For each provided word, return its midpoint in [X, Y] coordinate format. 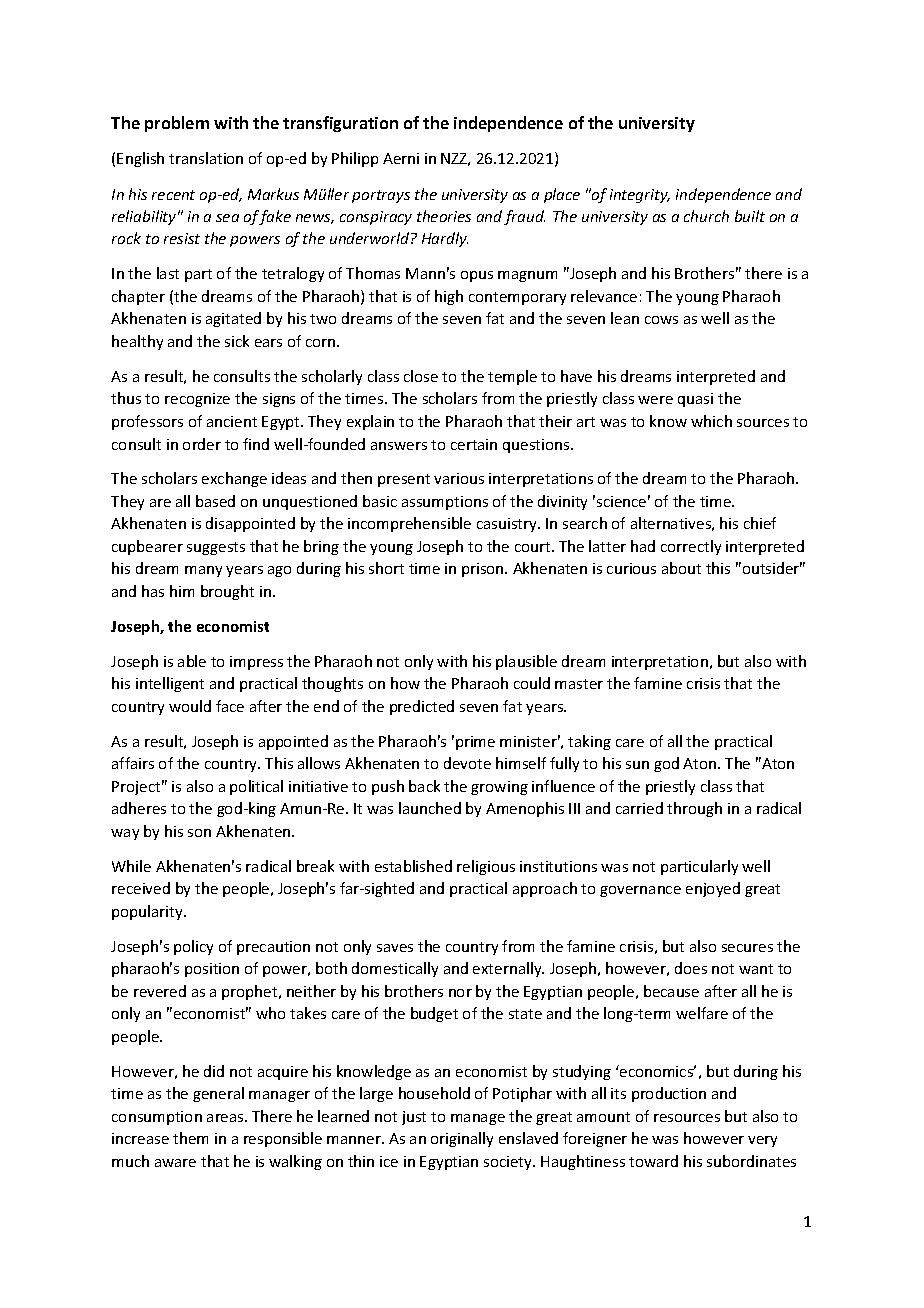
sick [237, 341]
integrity [640, 196]
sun [637, 765]
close [421, 376]
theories [444, 216]
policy [193, 947]
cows [661, 320]
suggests [216, 548]
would [190, 706]
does [691, 968]
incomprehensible [409, 524]
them [190, 1138]
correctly [691, 547]
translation [206, 158]
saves [395, 948]
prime [475, 743]
